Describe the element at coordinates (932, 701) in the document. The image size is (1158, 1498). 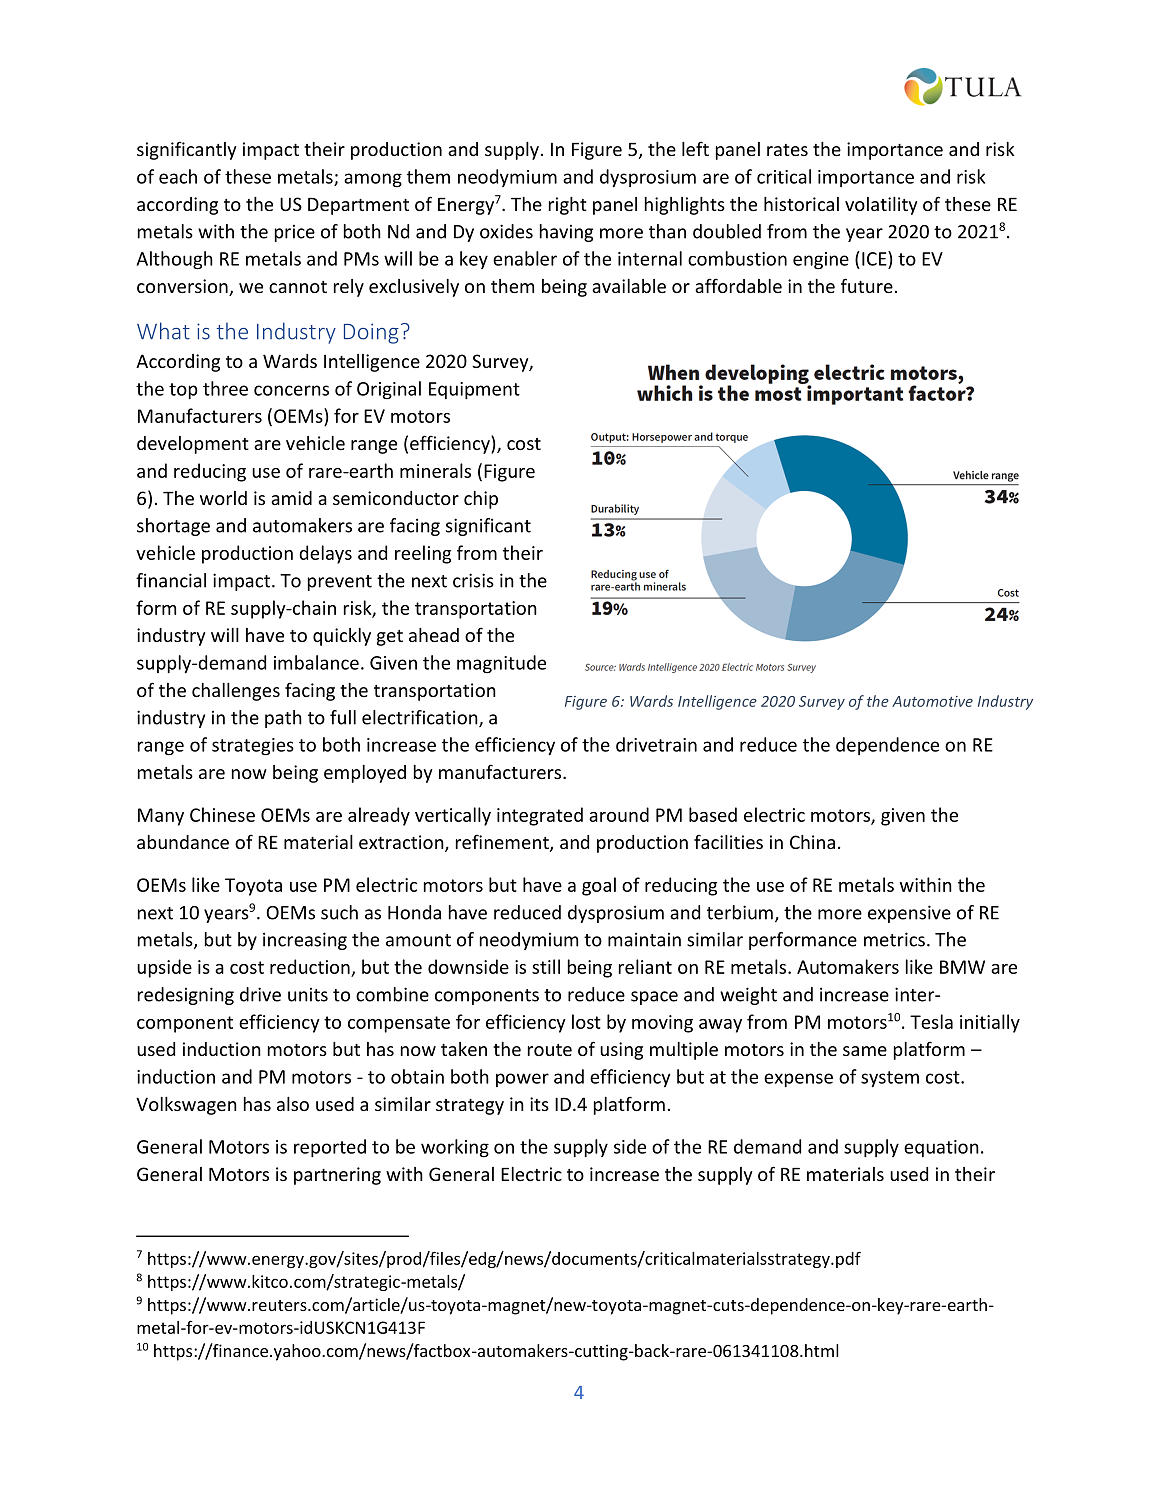
I see `Automotive` at that location.
